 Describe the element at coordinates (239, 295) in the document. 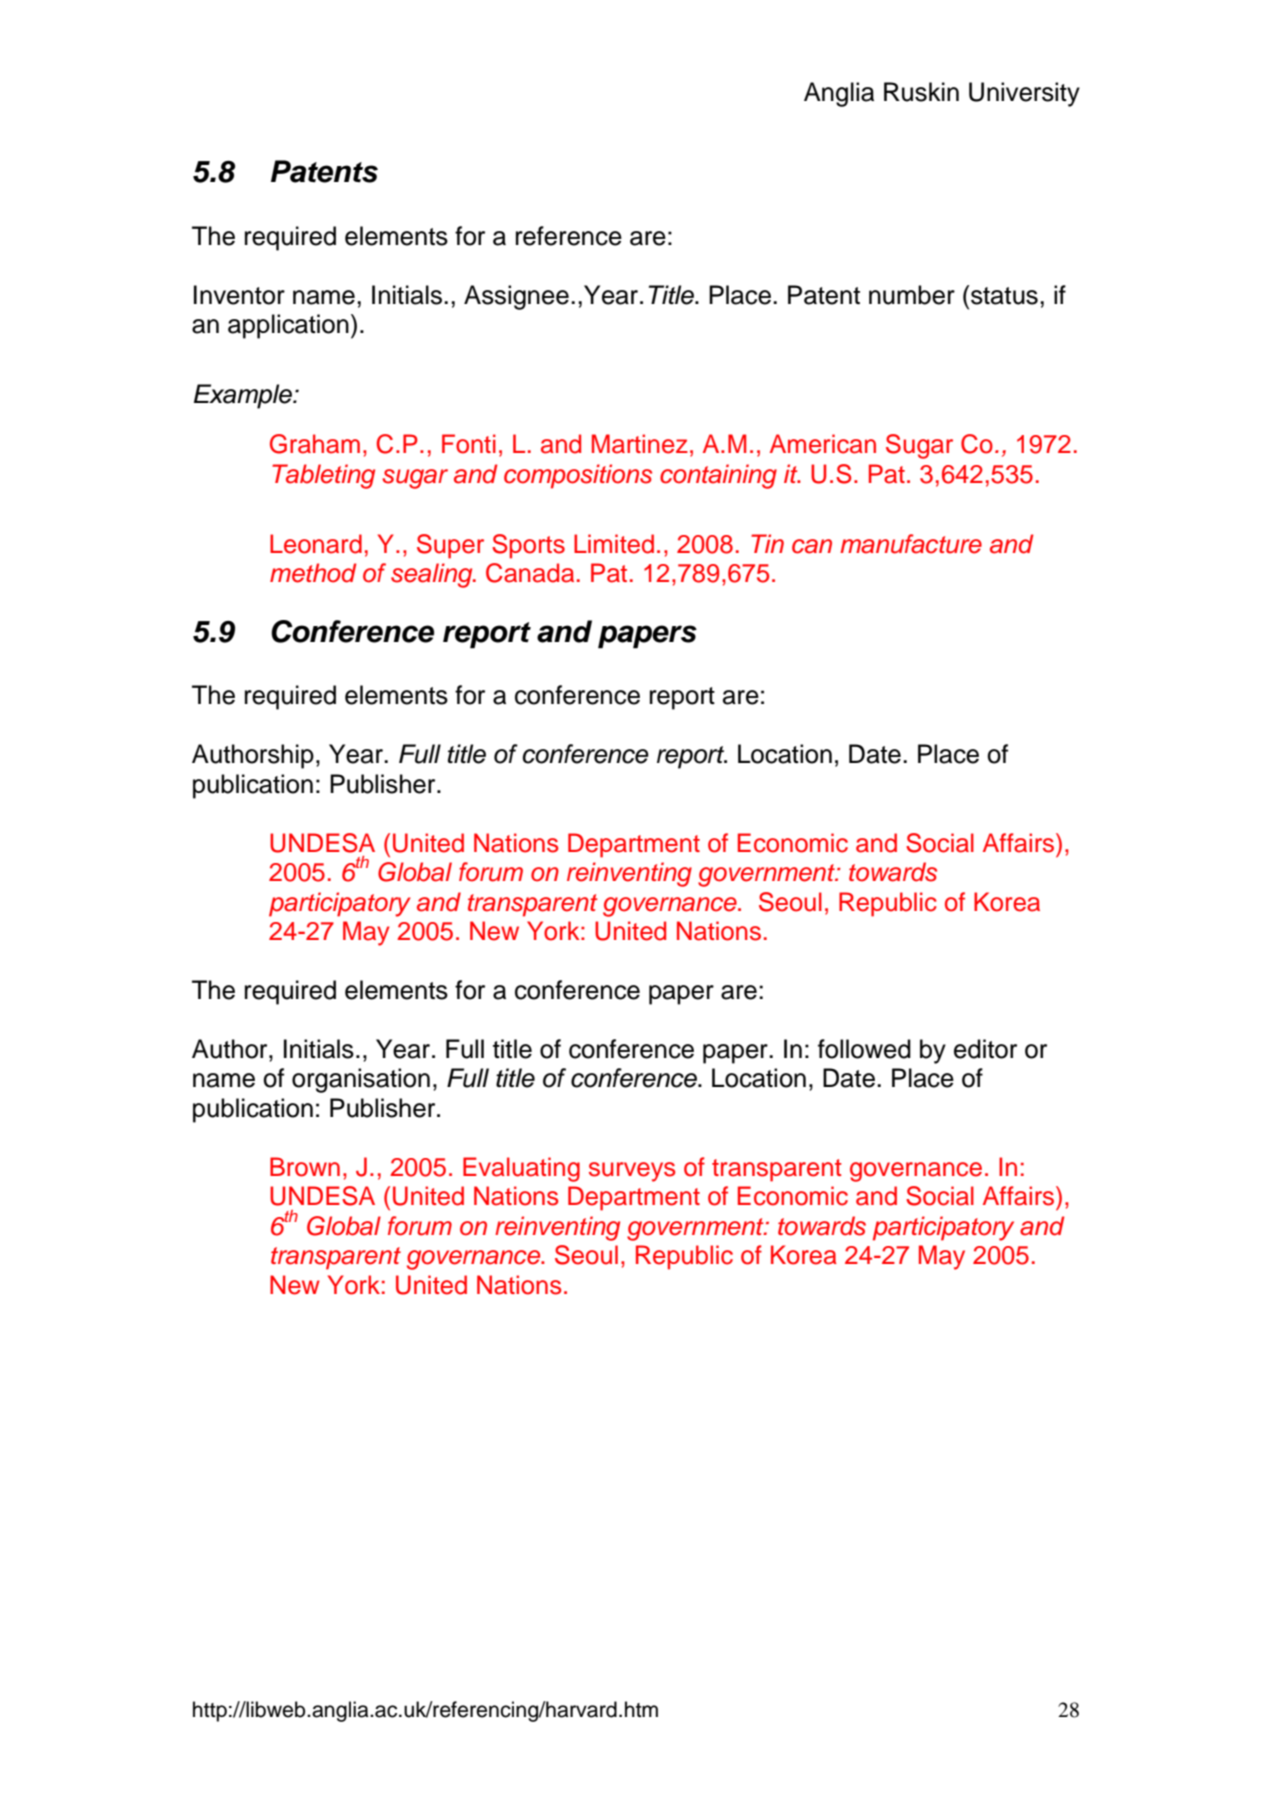

I see `Inventor` at that location.
